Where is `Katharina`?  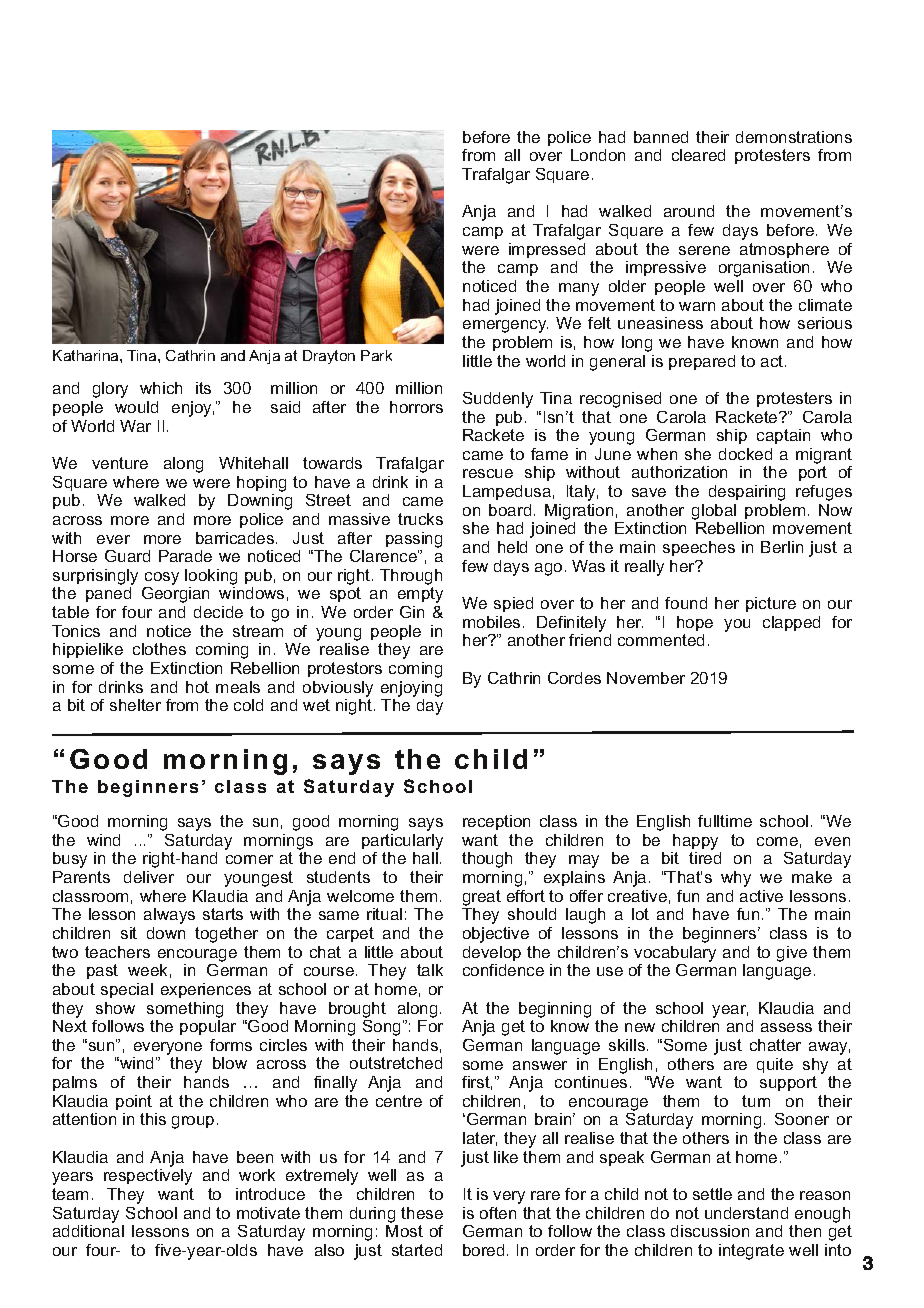
Katharina is located at coordinates (87, 355).
